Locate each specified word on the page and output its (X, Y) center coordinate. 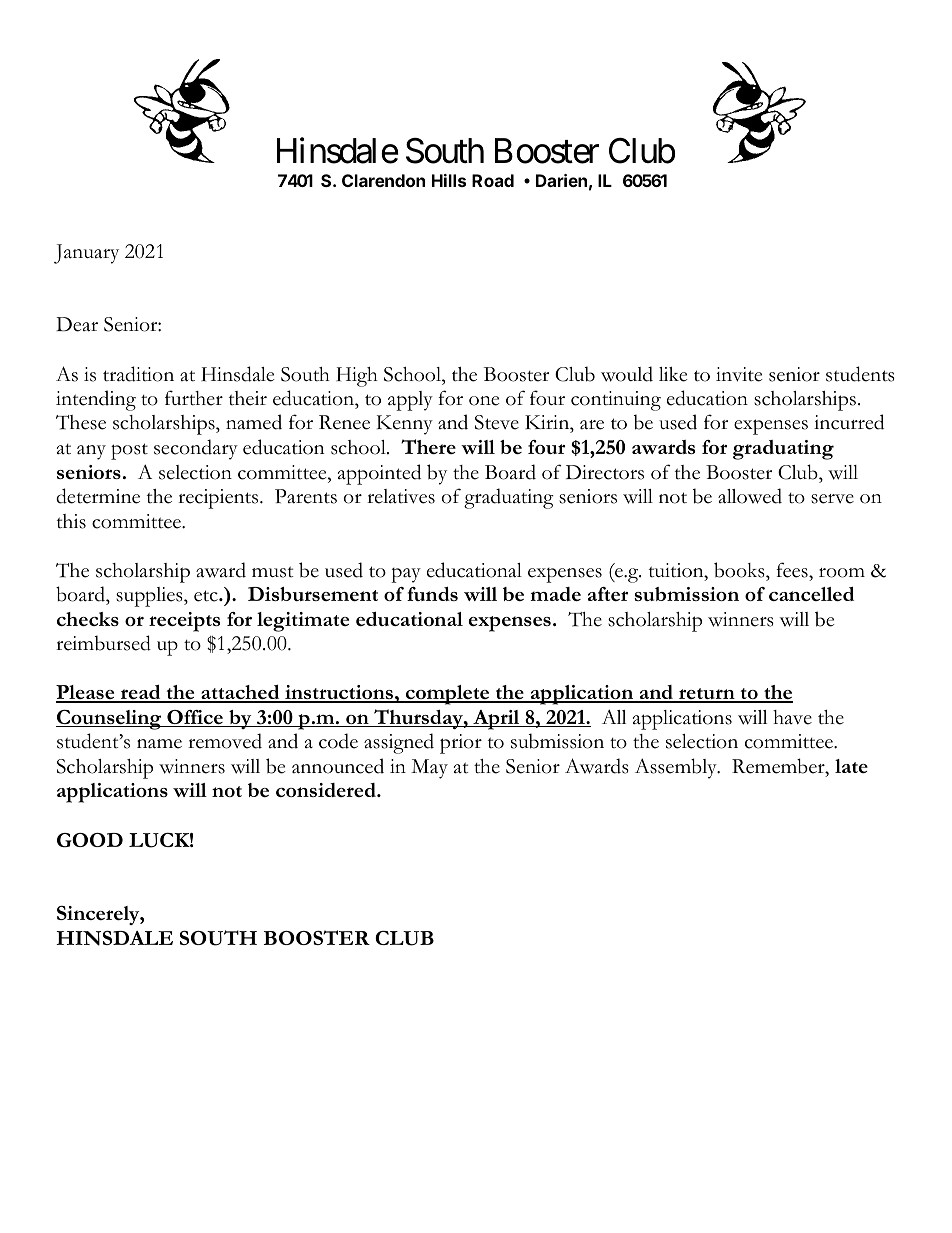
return (707, 695)
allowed (750, 496)
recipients (219, 499)
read (141, 693)
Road (493, 180)
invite (739, 374)
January (86, 254)
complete (447, 695)
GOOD (90, 840)
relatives (401, 496)
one (484, 401)
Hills (449, 180)
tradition (138, 374)
